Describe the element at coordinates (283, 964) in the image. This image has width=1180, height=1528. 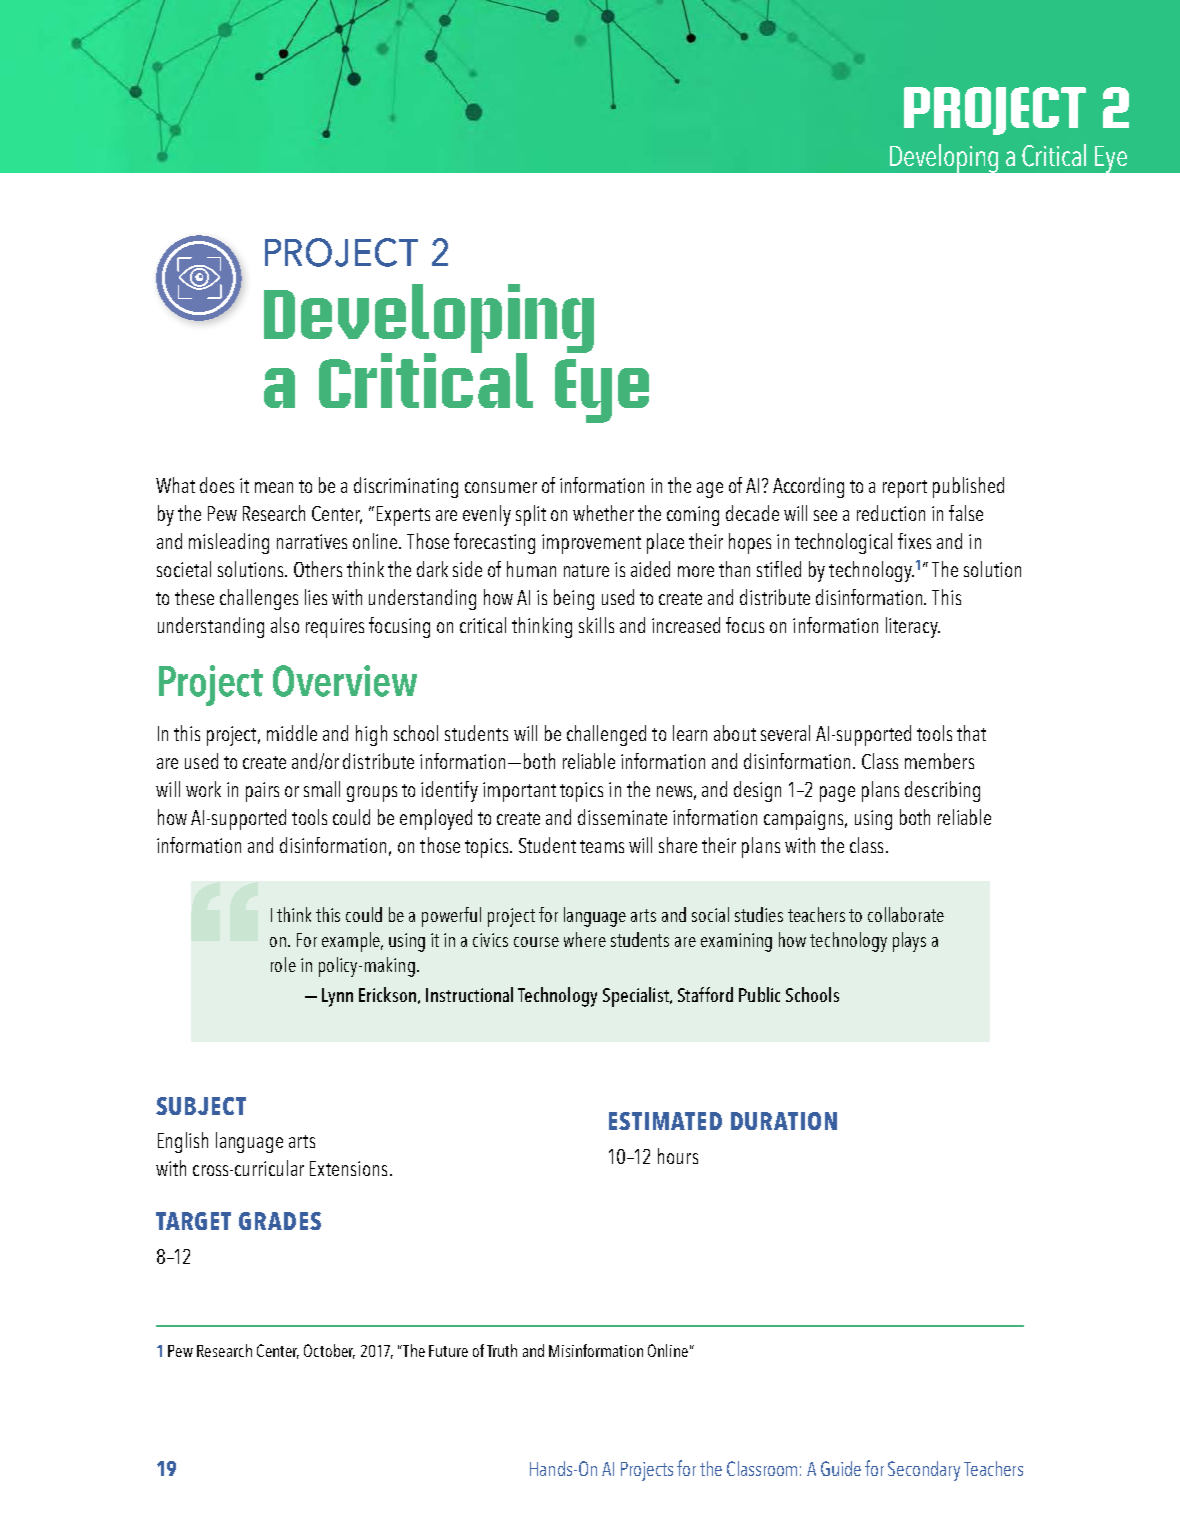
I see `role` at that location.
